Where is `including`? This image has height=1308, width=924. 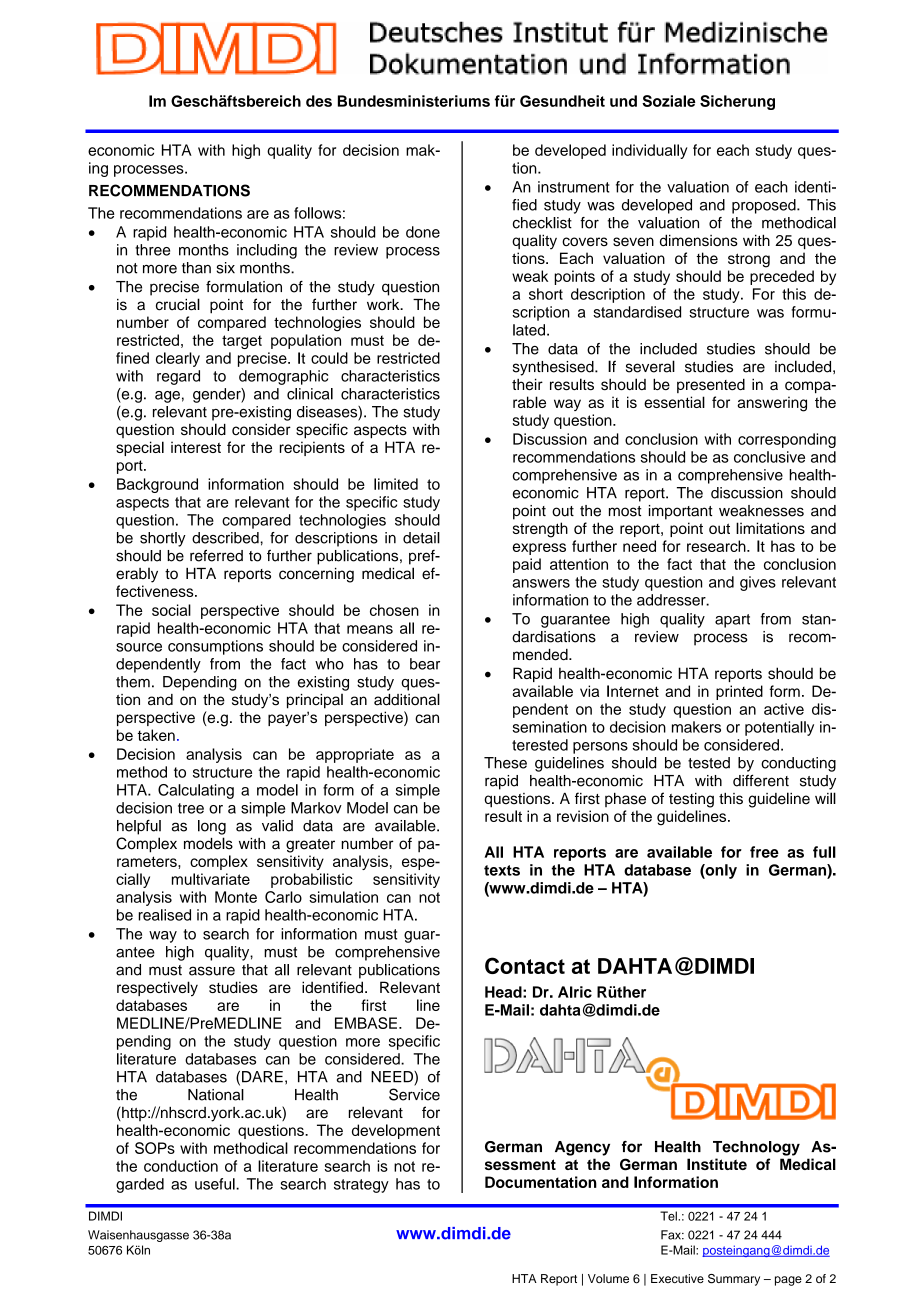 including is located at coordinates (267, 251).
